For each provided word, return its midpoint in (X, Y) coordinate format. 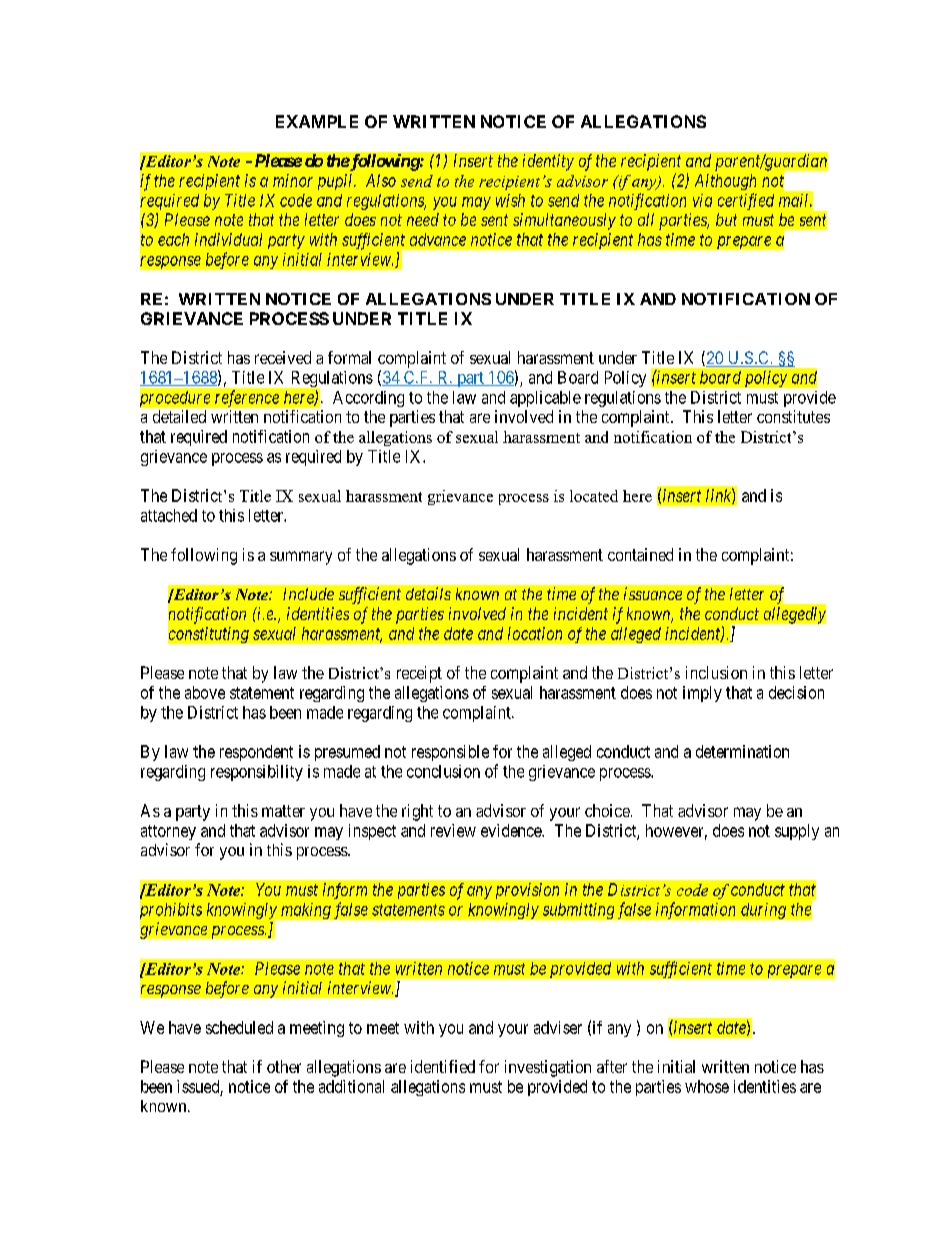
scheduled (239, 1027)
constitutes (793, 416)
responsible (450, 753)
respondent (256, 753)
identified (443, 1066)
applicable (545, 399)
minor (293, 180)
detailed (179, 416)
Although (725, 182)
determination (742, 751)
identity (548, 162)
